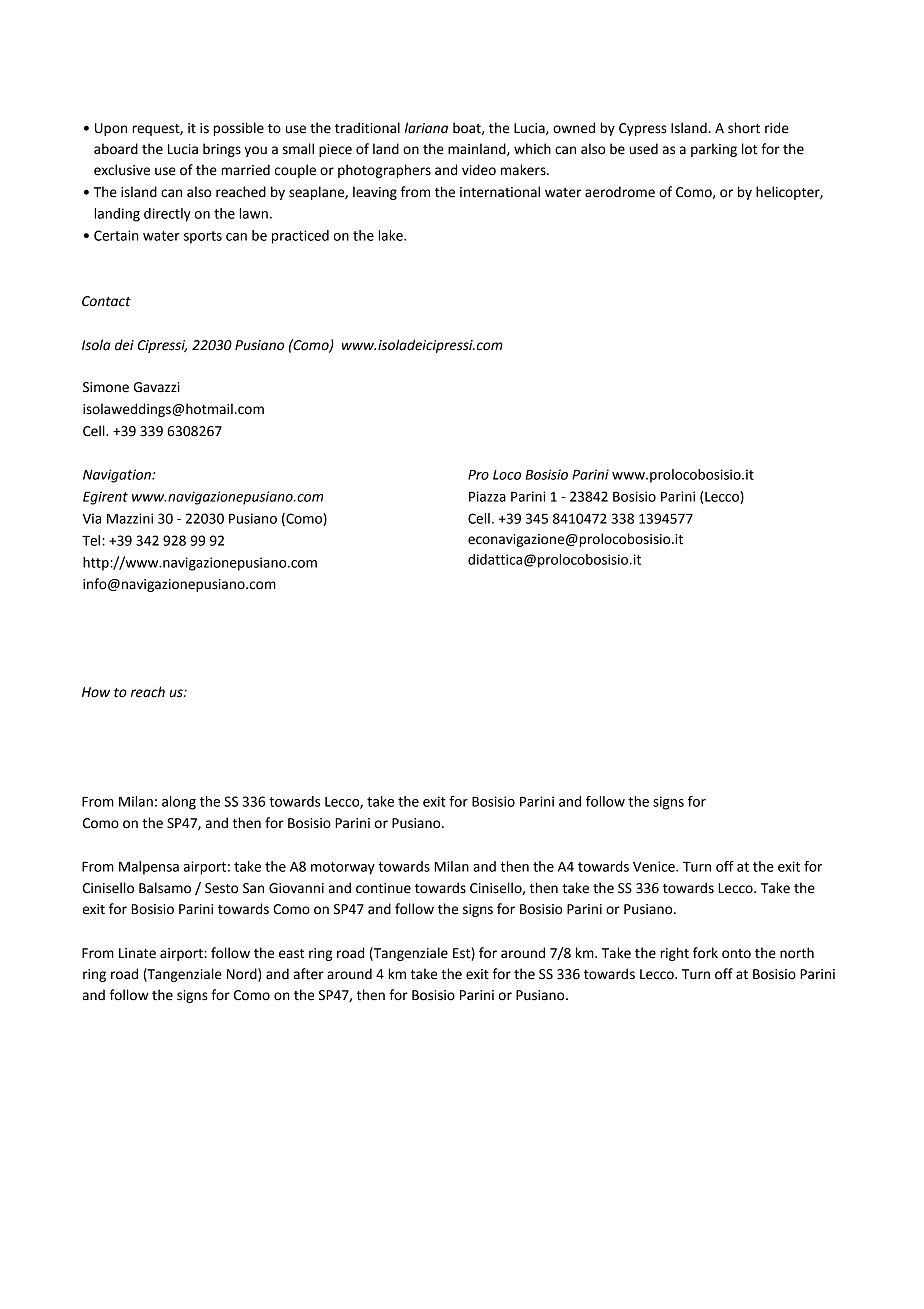 This screenshot has width=924, height=1309. What do you see at coordinates (705, 953) in the screenshot?
I see `fork` at bounding box center [705, 953].
